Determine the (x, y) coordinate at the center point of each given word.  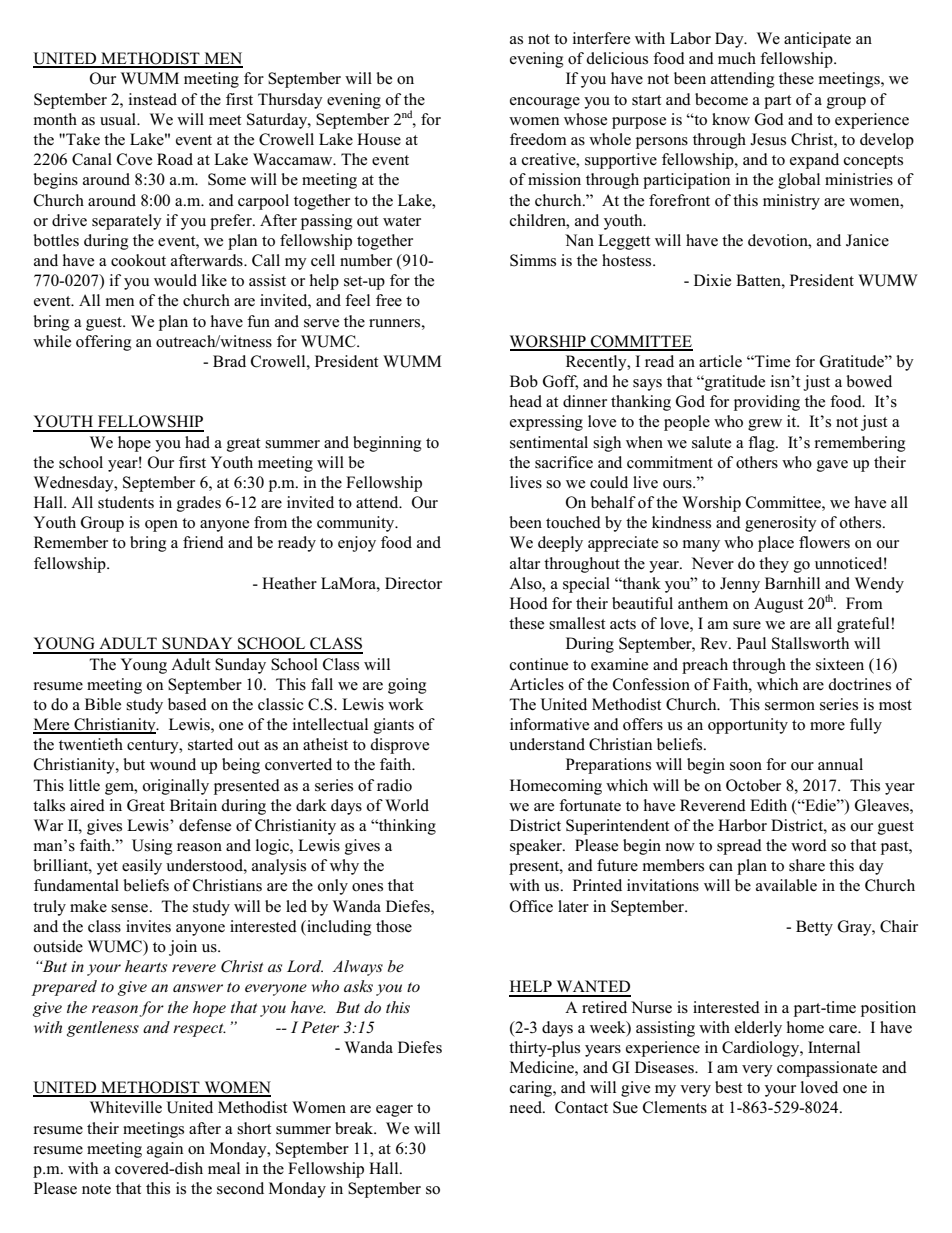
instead (153, 99)
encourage (545, 103)
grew (765, 425)
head (526, 401)
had (197, 442)
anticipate (817, 40)
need (527, 1107)
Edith (768, 805)
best (728, 1087)
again (165, 1150)
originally (176, 787)
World (407, 805)
